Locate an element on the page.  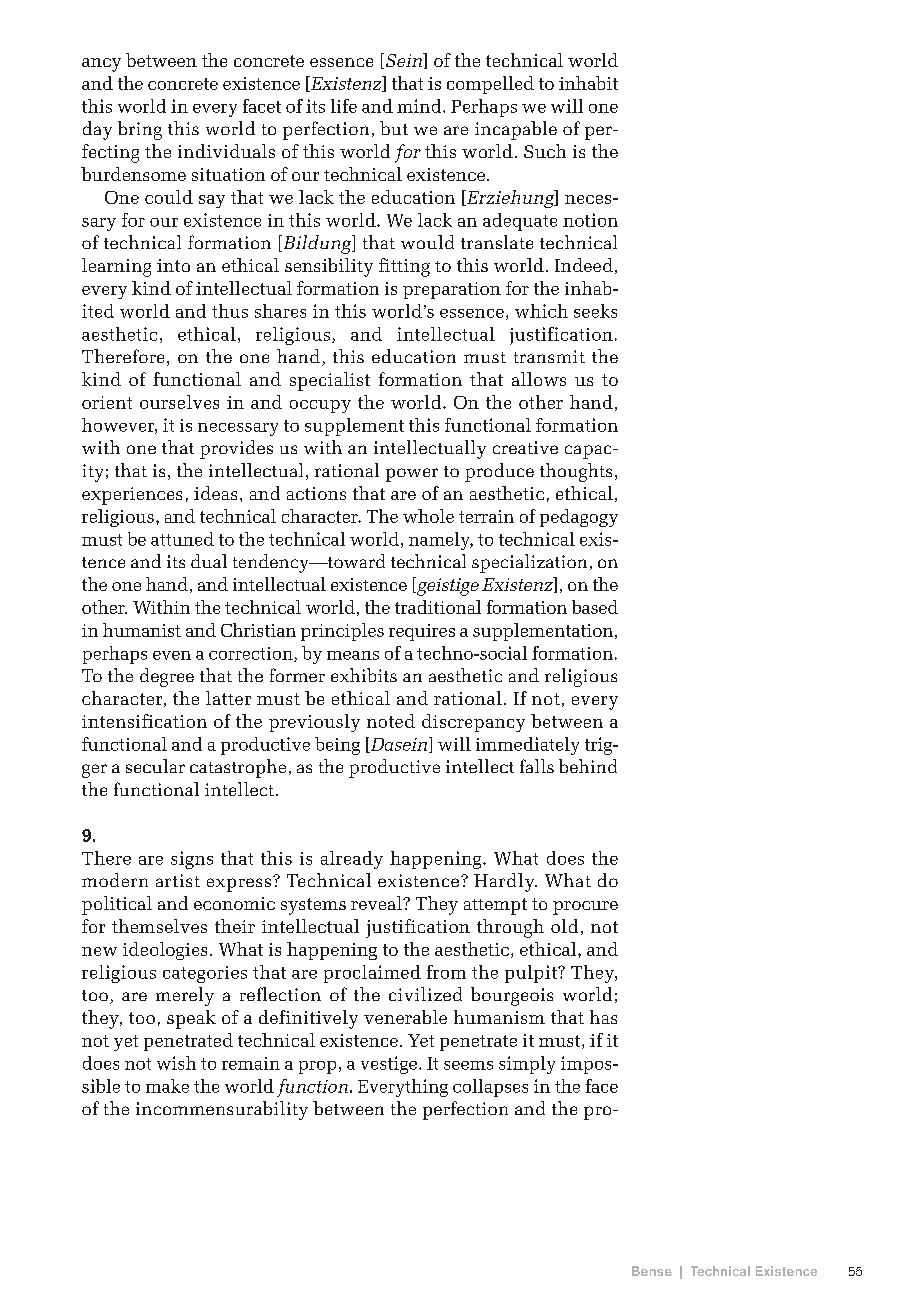
humanist is located at coordinates (142, 630).
